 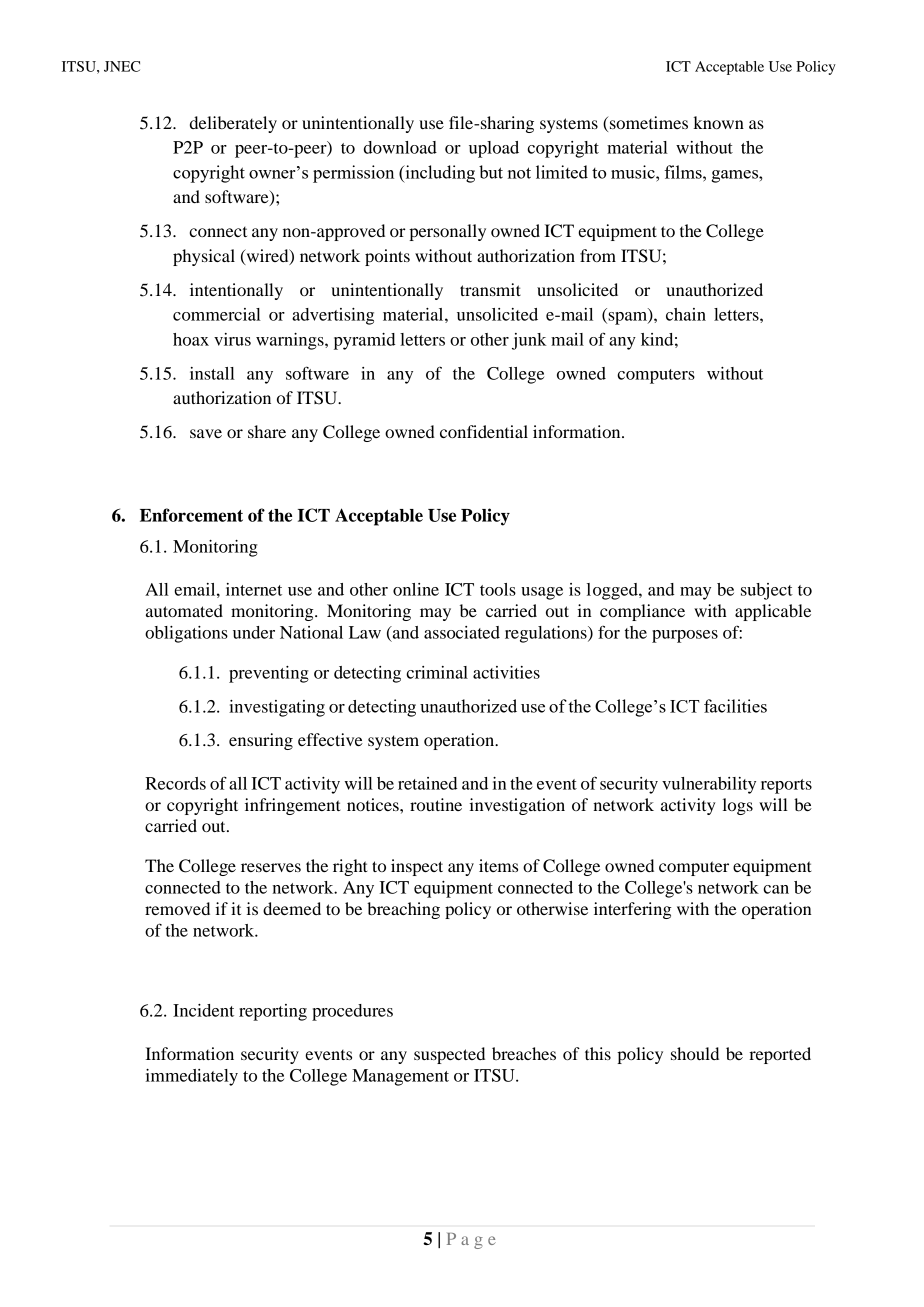 I want to click on reporting, so click(x=273, y=1012).
